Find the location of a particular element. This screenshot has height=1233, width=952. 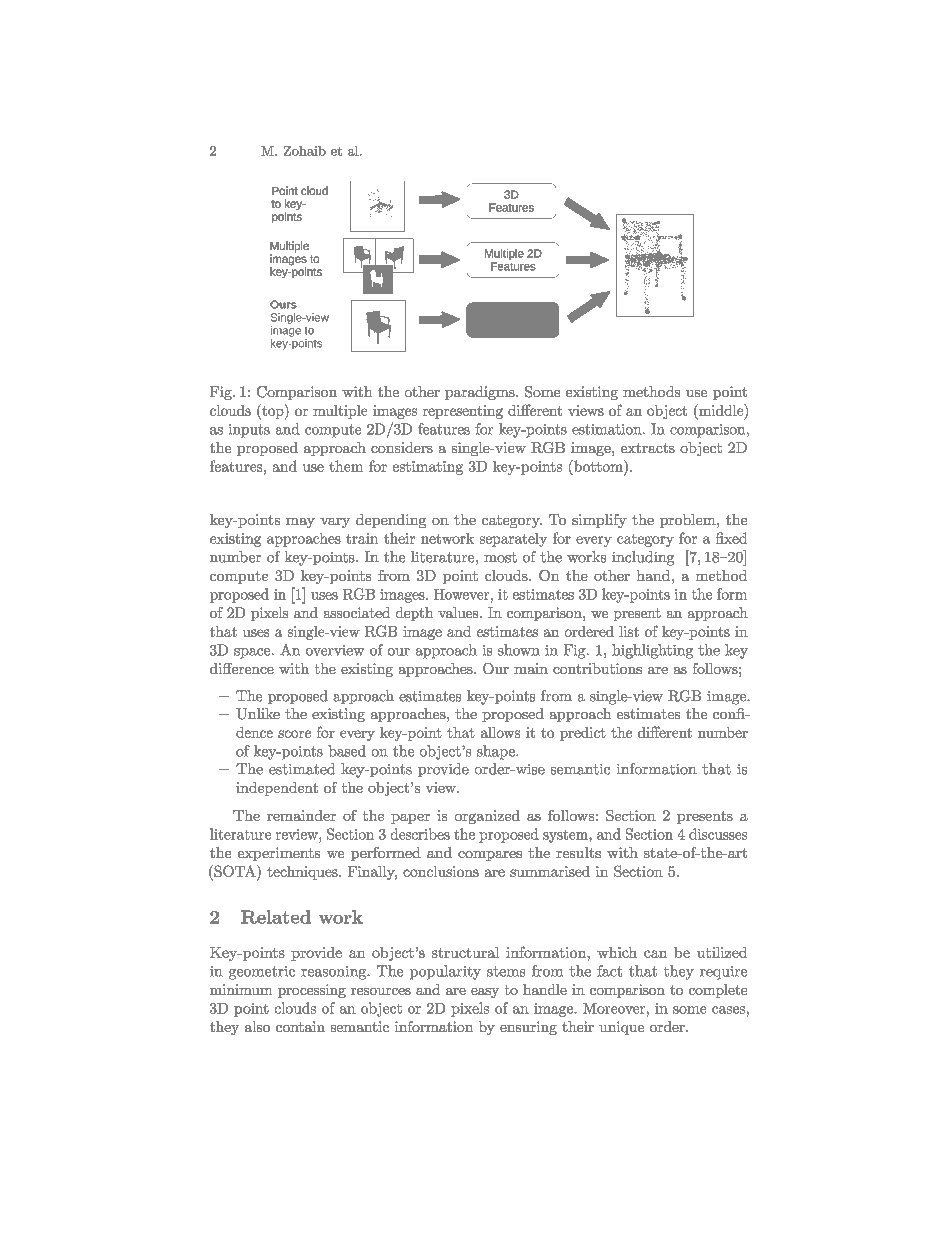

contain is located at coordinates (300, 1026).
